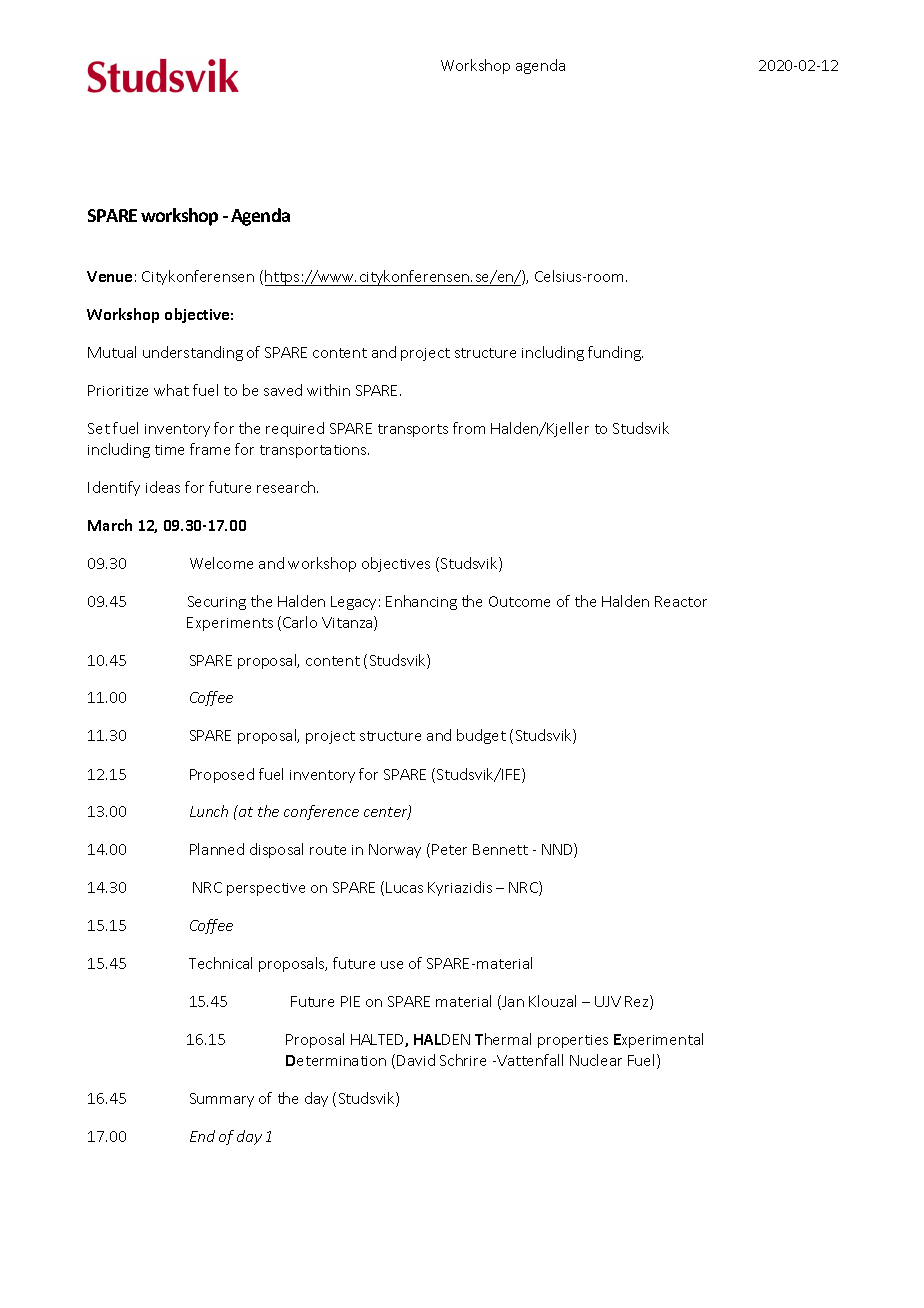  What do you see at coordinates (416, 1060) in the image?
I see `David` at bounding box center [416, 1060].
